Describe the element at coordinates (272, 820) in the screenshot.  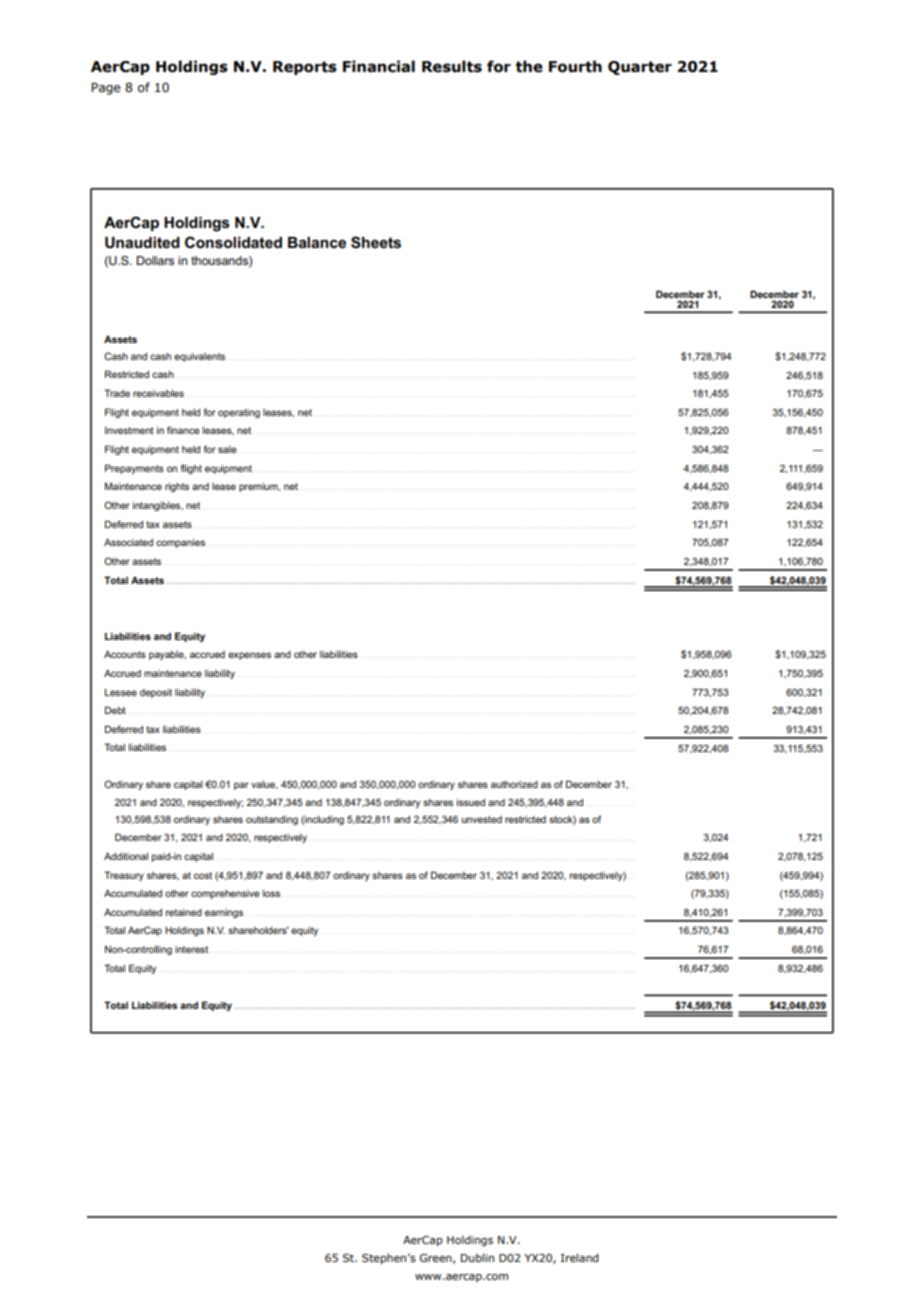
I see `outstanding` at that location.
